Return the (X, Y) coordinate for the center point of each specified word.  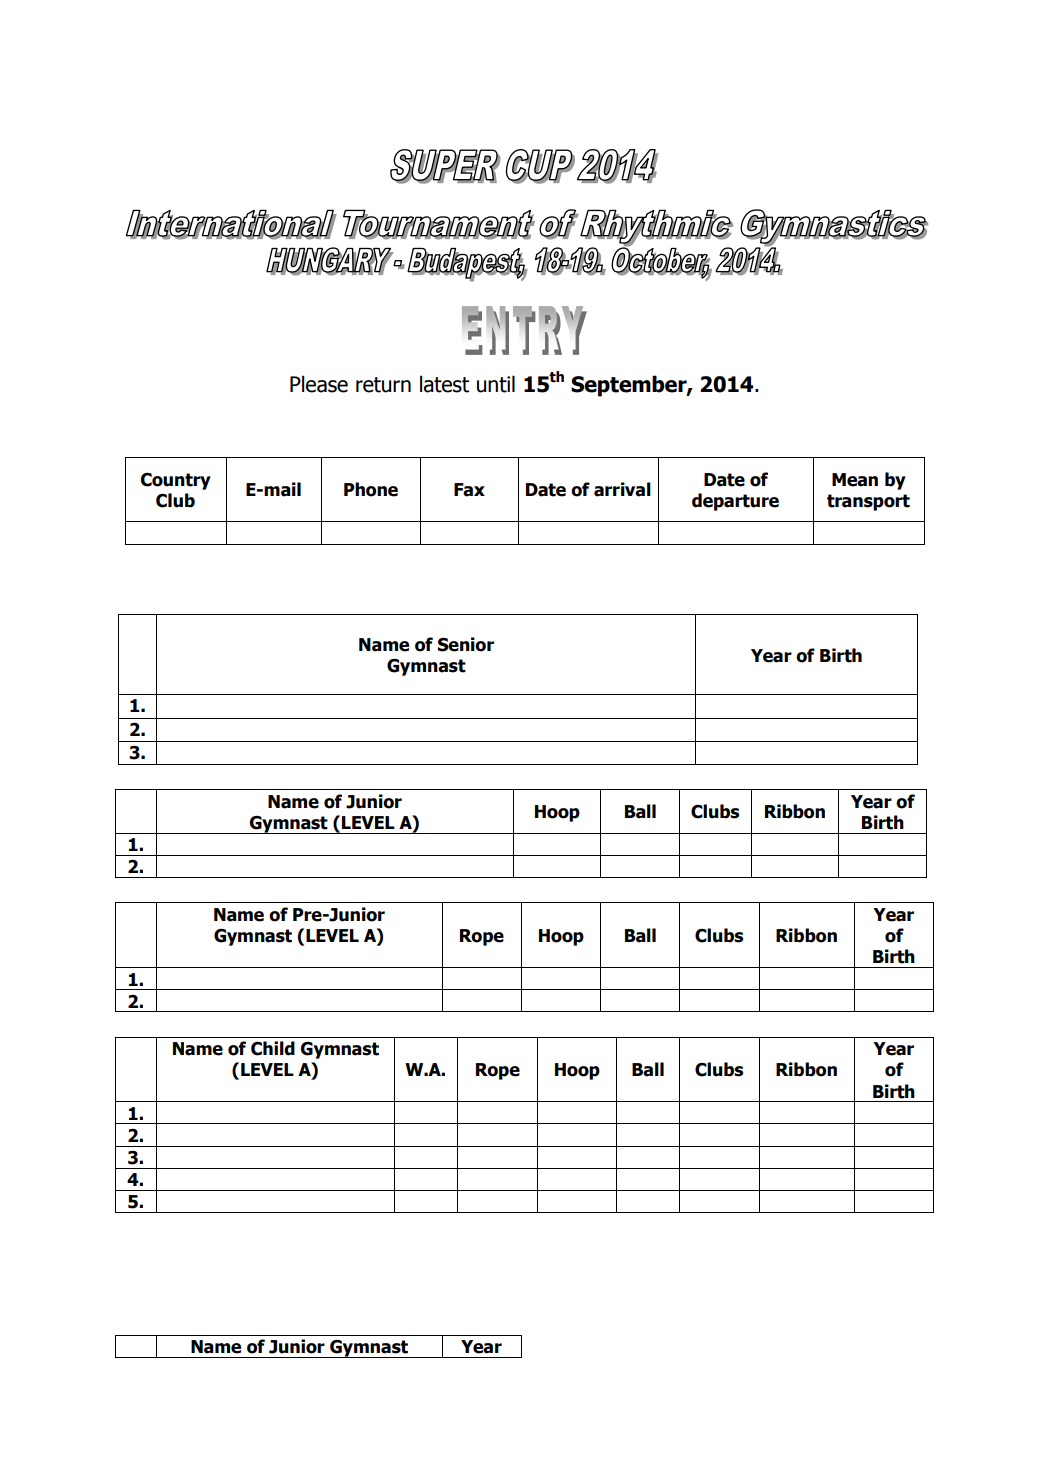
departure (735, 502)
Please (319, 384)
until (496, 384)
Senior (466, 644)
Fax (469, 490)
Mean (855, 480)
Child (273, 1048)
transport (868, 502)
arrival (622, 489)
